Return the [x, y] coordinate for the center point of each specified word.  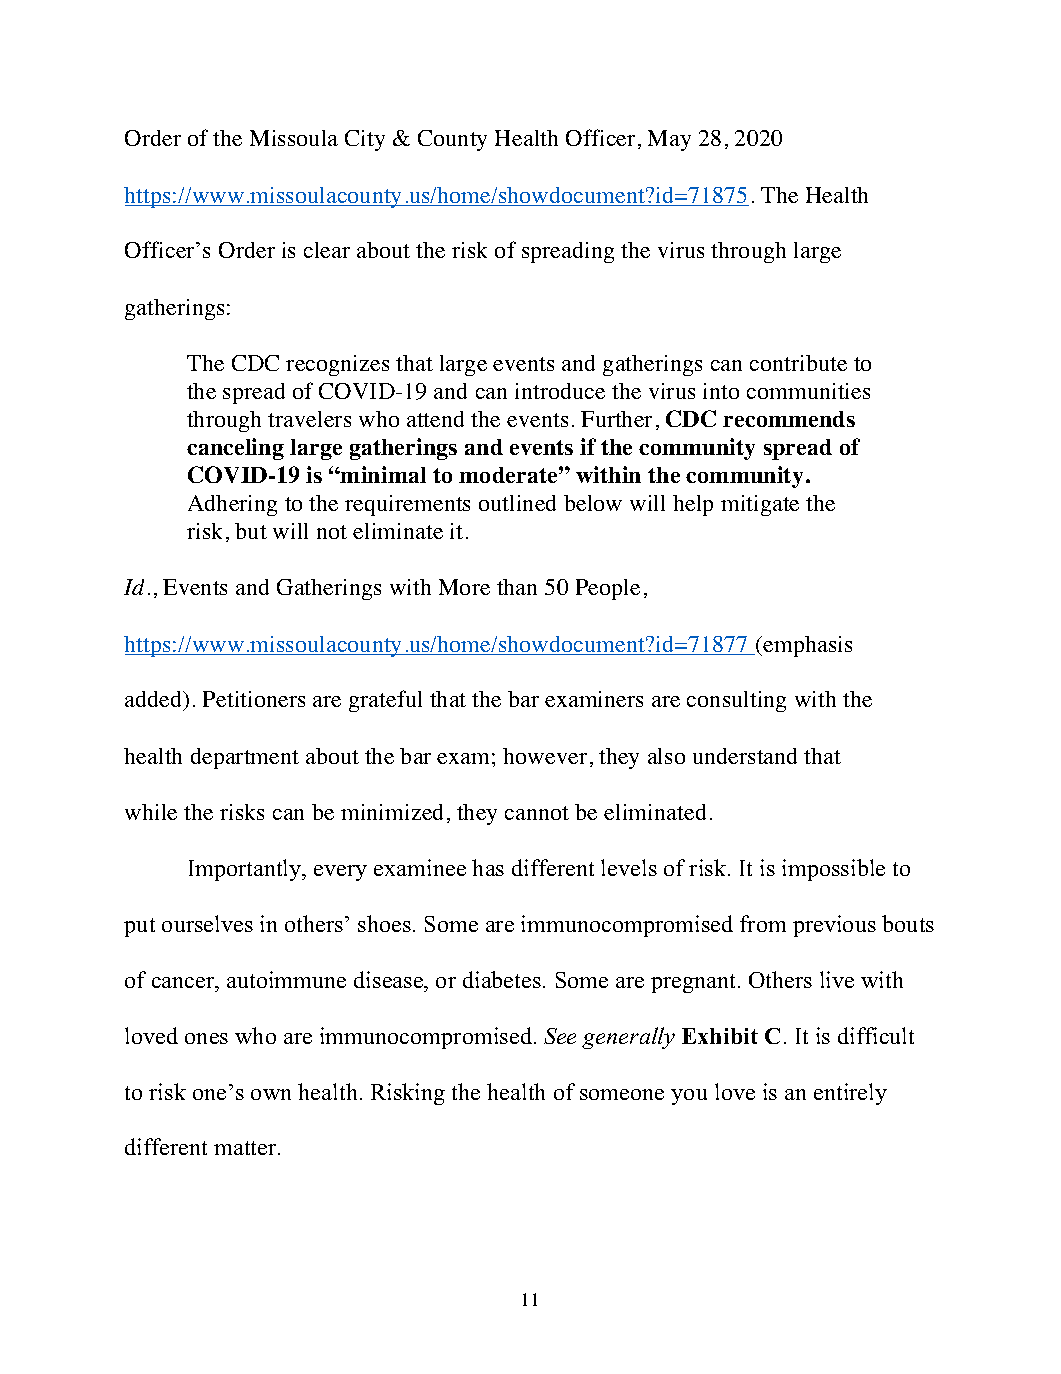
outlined [517, 503]
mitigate [760, 505]
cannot [537, 813]
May [669, 140]
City [365, 140]
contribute [798, 363]
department [245, 758]
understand [745, 756]
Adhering [232, 505]
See [560, 1036]
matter [246, 1148]
